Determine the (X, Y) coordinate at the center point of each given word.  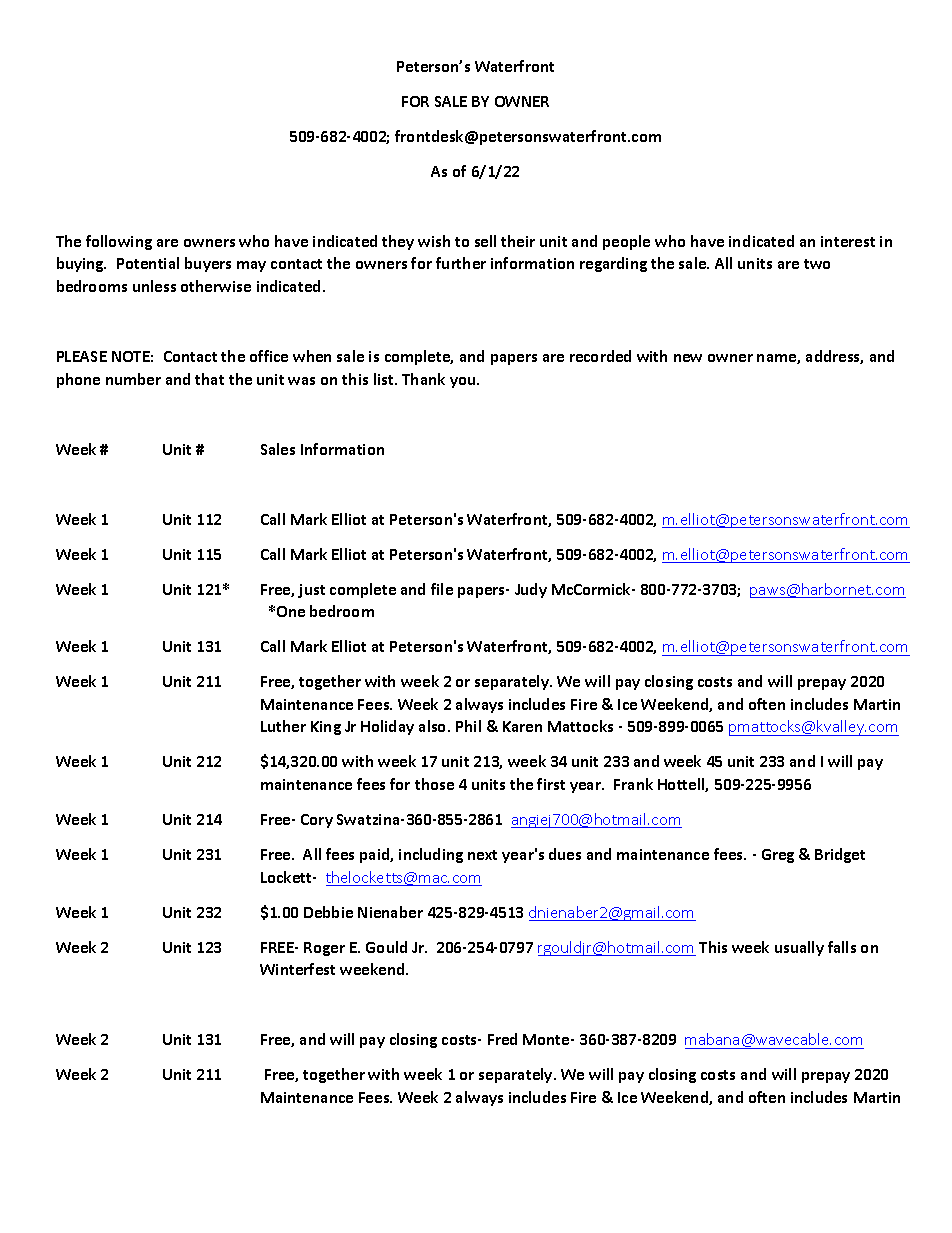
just (311, 591)
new (688, 358)
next (482, 855)
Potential (148, 263)
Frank (633, 784)
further (461, 263)
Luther (283, 726)
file (442, 589)
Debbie (328, 912)
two (817, 264)
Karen (522, 726)
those (434, 784)
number (133, 379)
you (464, 382)
